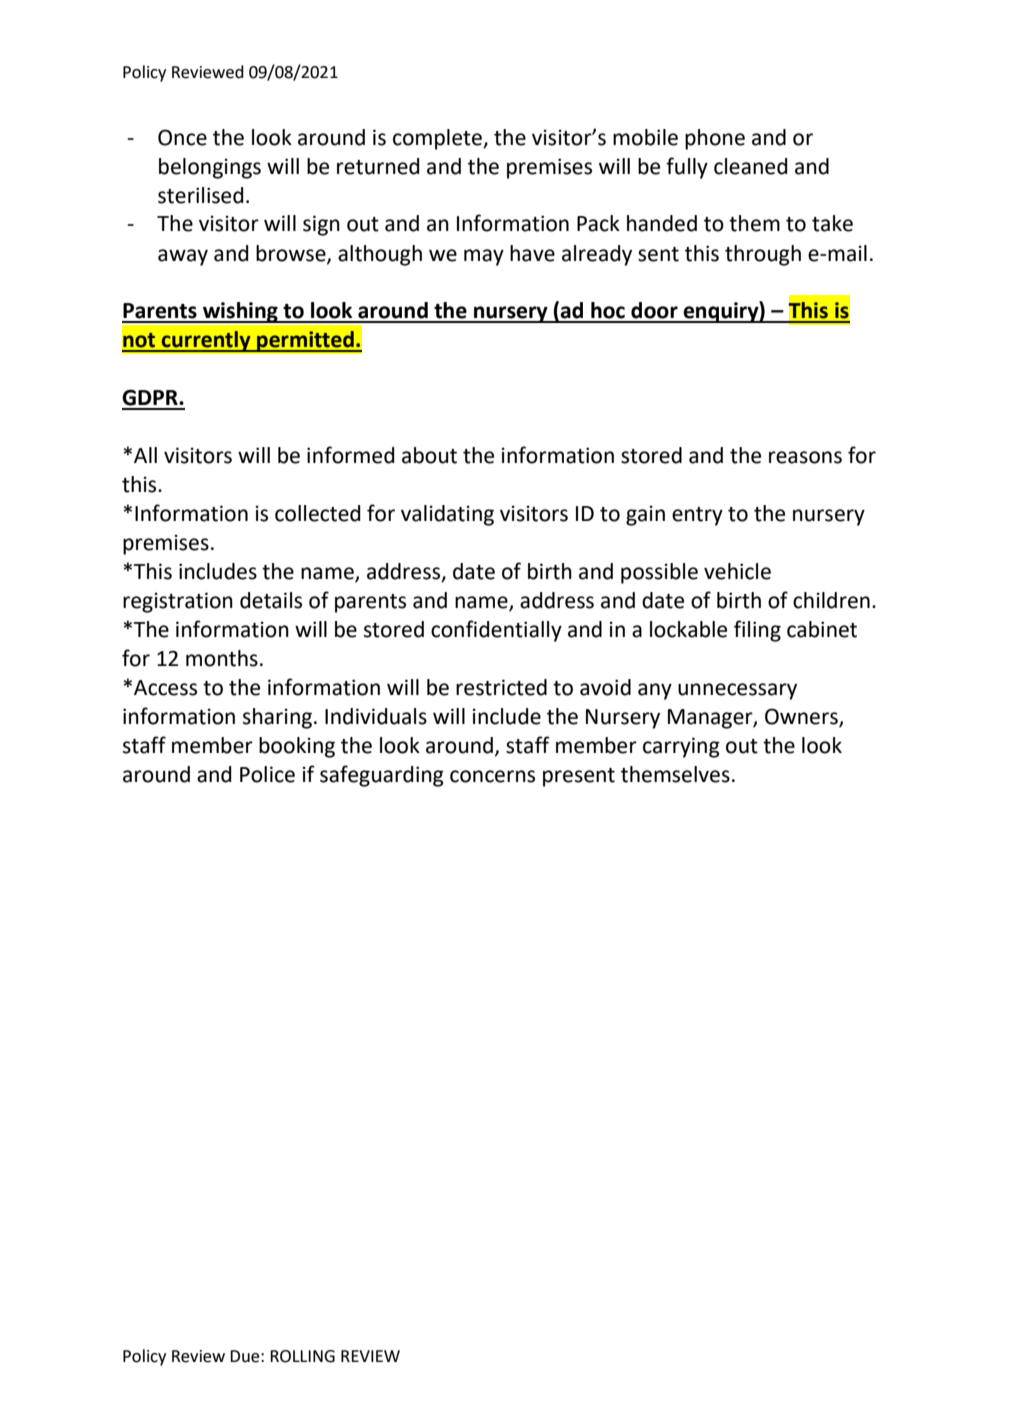  What do you see at coordinates (297, 747) in the document?
I see `booking` at bounding box center [297, 747].
